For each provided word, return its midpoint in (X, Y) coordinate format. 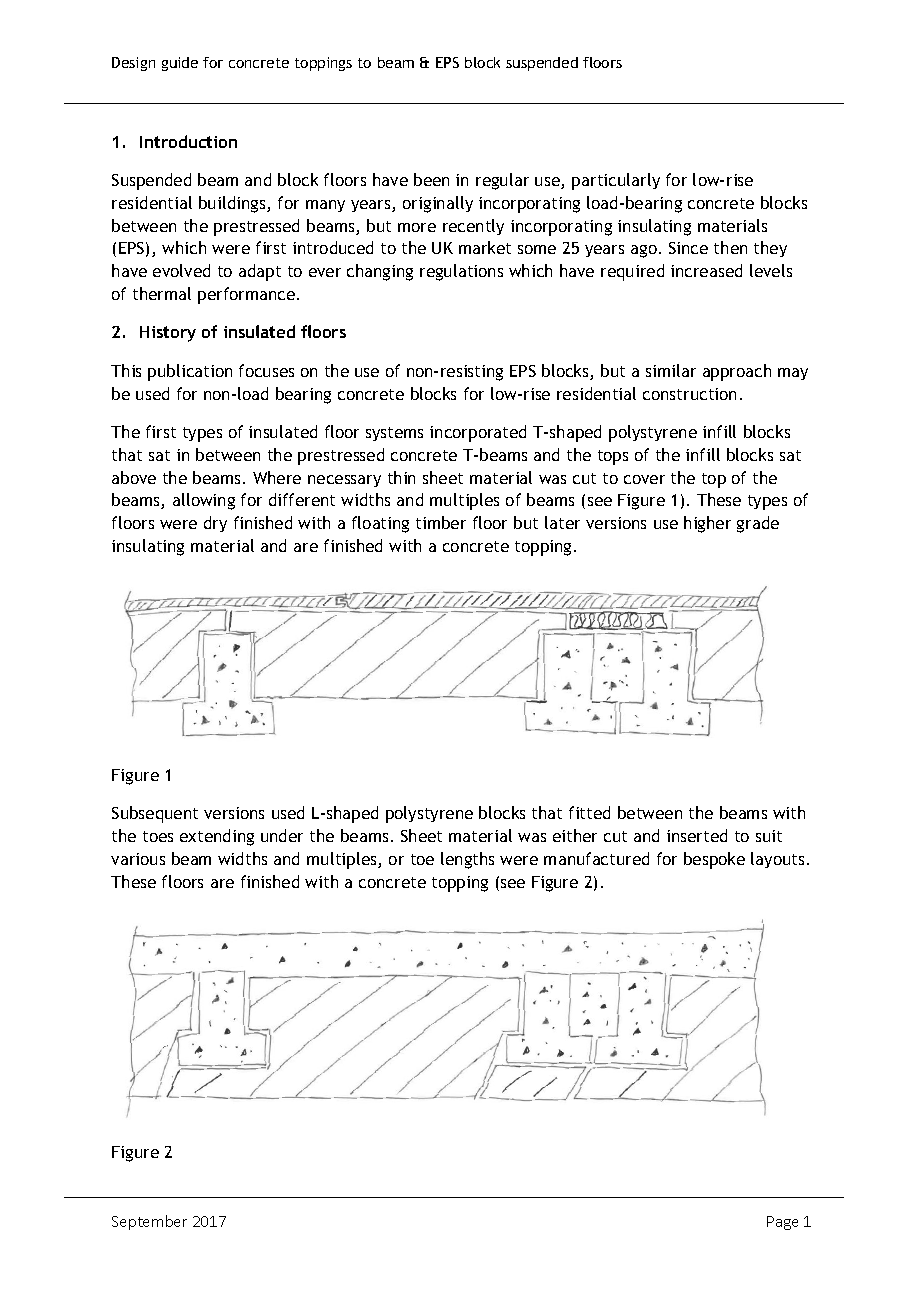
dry (215, 524)
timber (441, 522)
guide (180, 64)
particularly (616, 181)
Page (782, 1223)
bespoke (714, 860)
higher (707, 524)
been (431, 179)
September (149, 1222)
